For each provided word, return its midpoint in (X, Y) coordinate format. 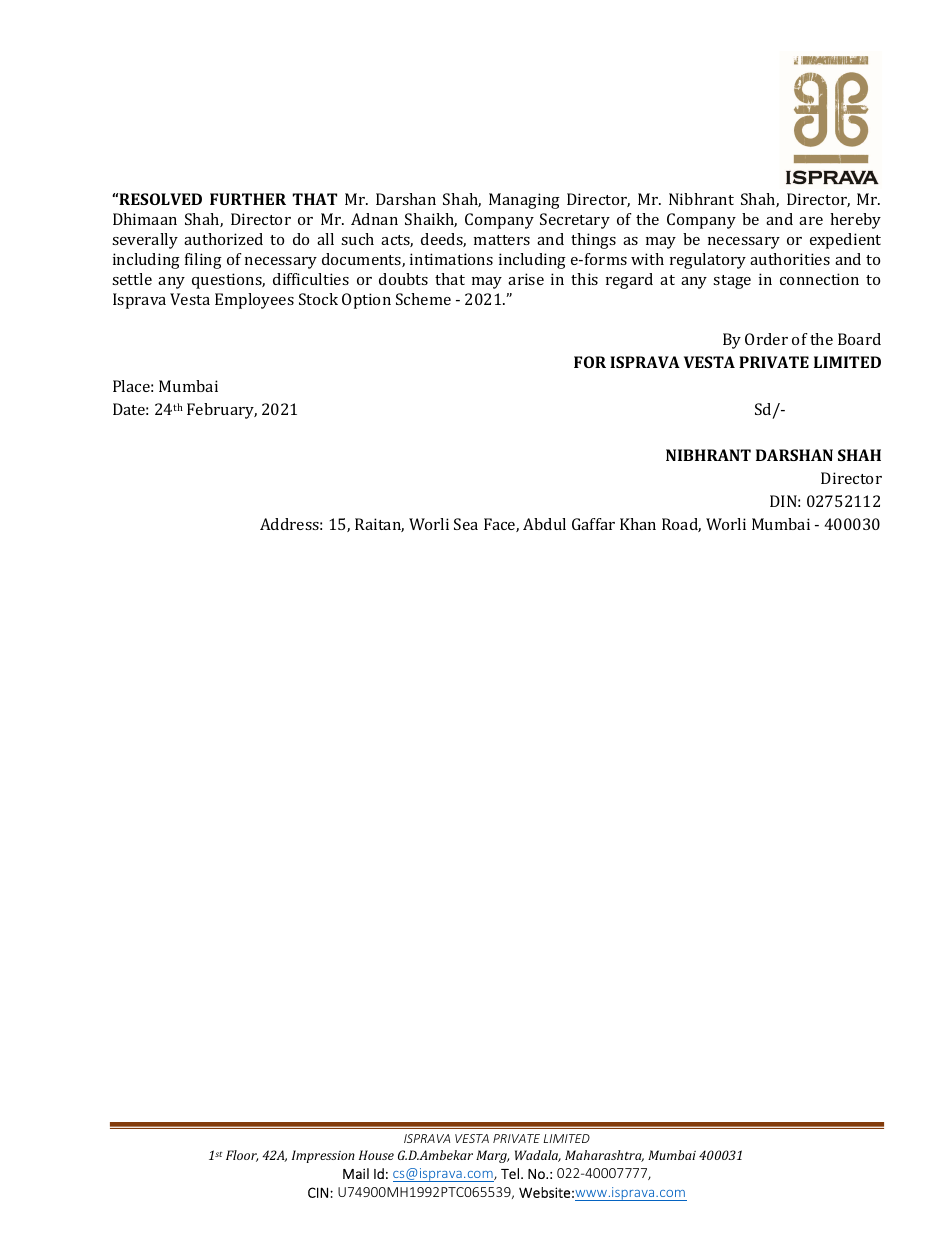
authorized (223, 239)
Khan (638, 524)
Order (766, 339)
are (811, 221)
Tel (510, 1173)
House (376, 1155)
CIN (318, 1192)
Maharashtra (604, 1156)
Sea (466, 524)
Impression (323, 1156)
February (222, 411)
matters (502, 240)
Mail (356, 1173)
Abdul (544, 524)
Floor (242, 1156)
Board (859, 339)
